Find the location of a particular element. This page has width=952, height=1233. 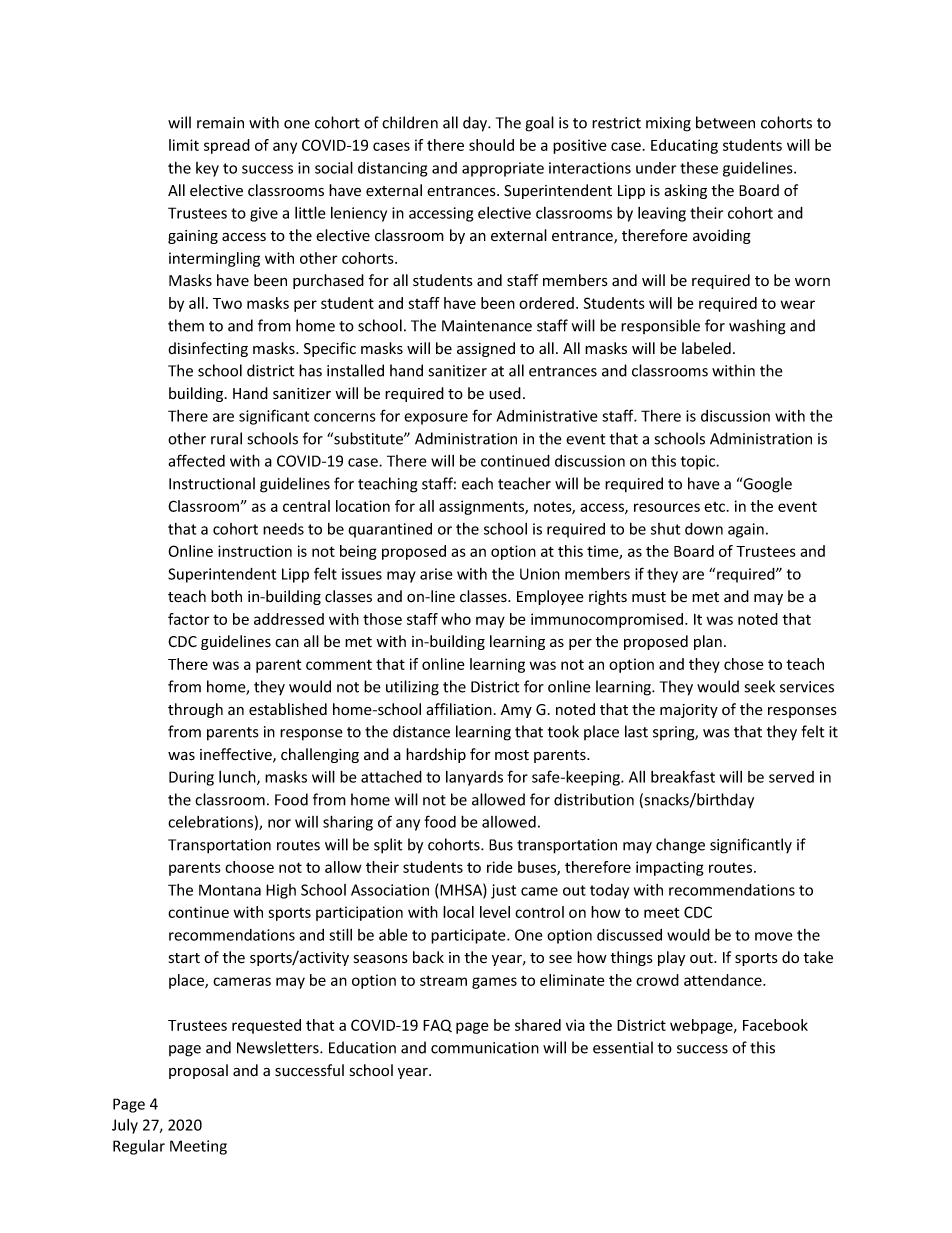

spread is located at coordinates (227, 146).
